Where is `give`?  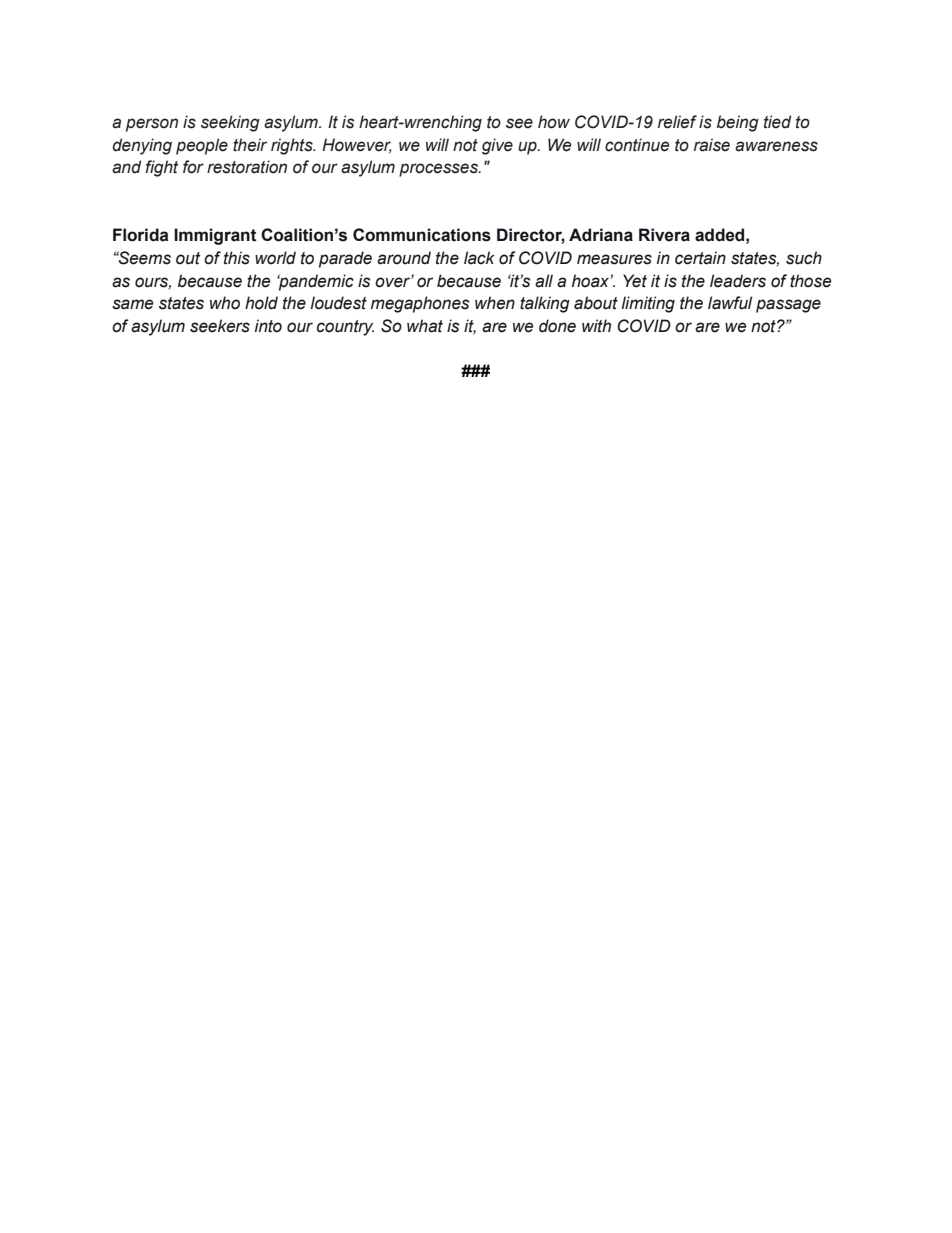 give is located at coordinates (497, 146).
